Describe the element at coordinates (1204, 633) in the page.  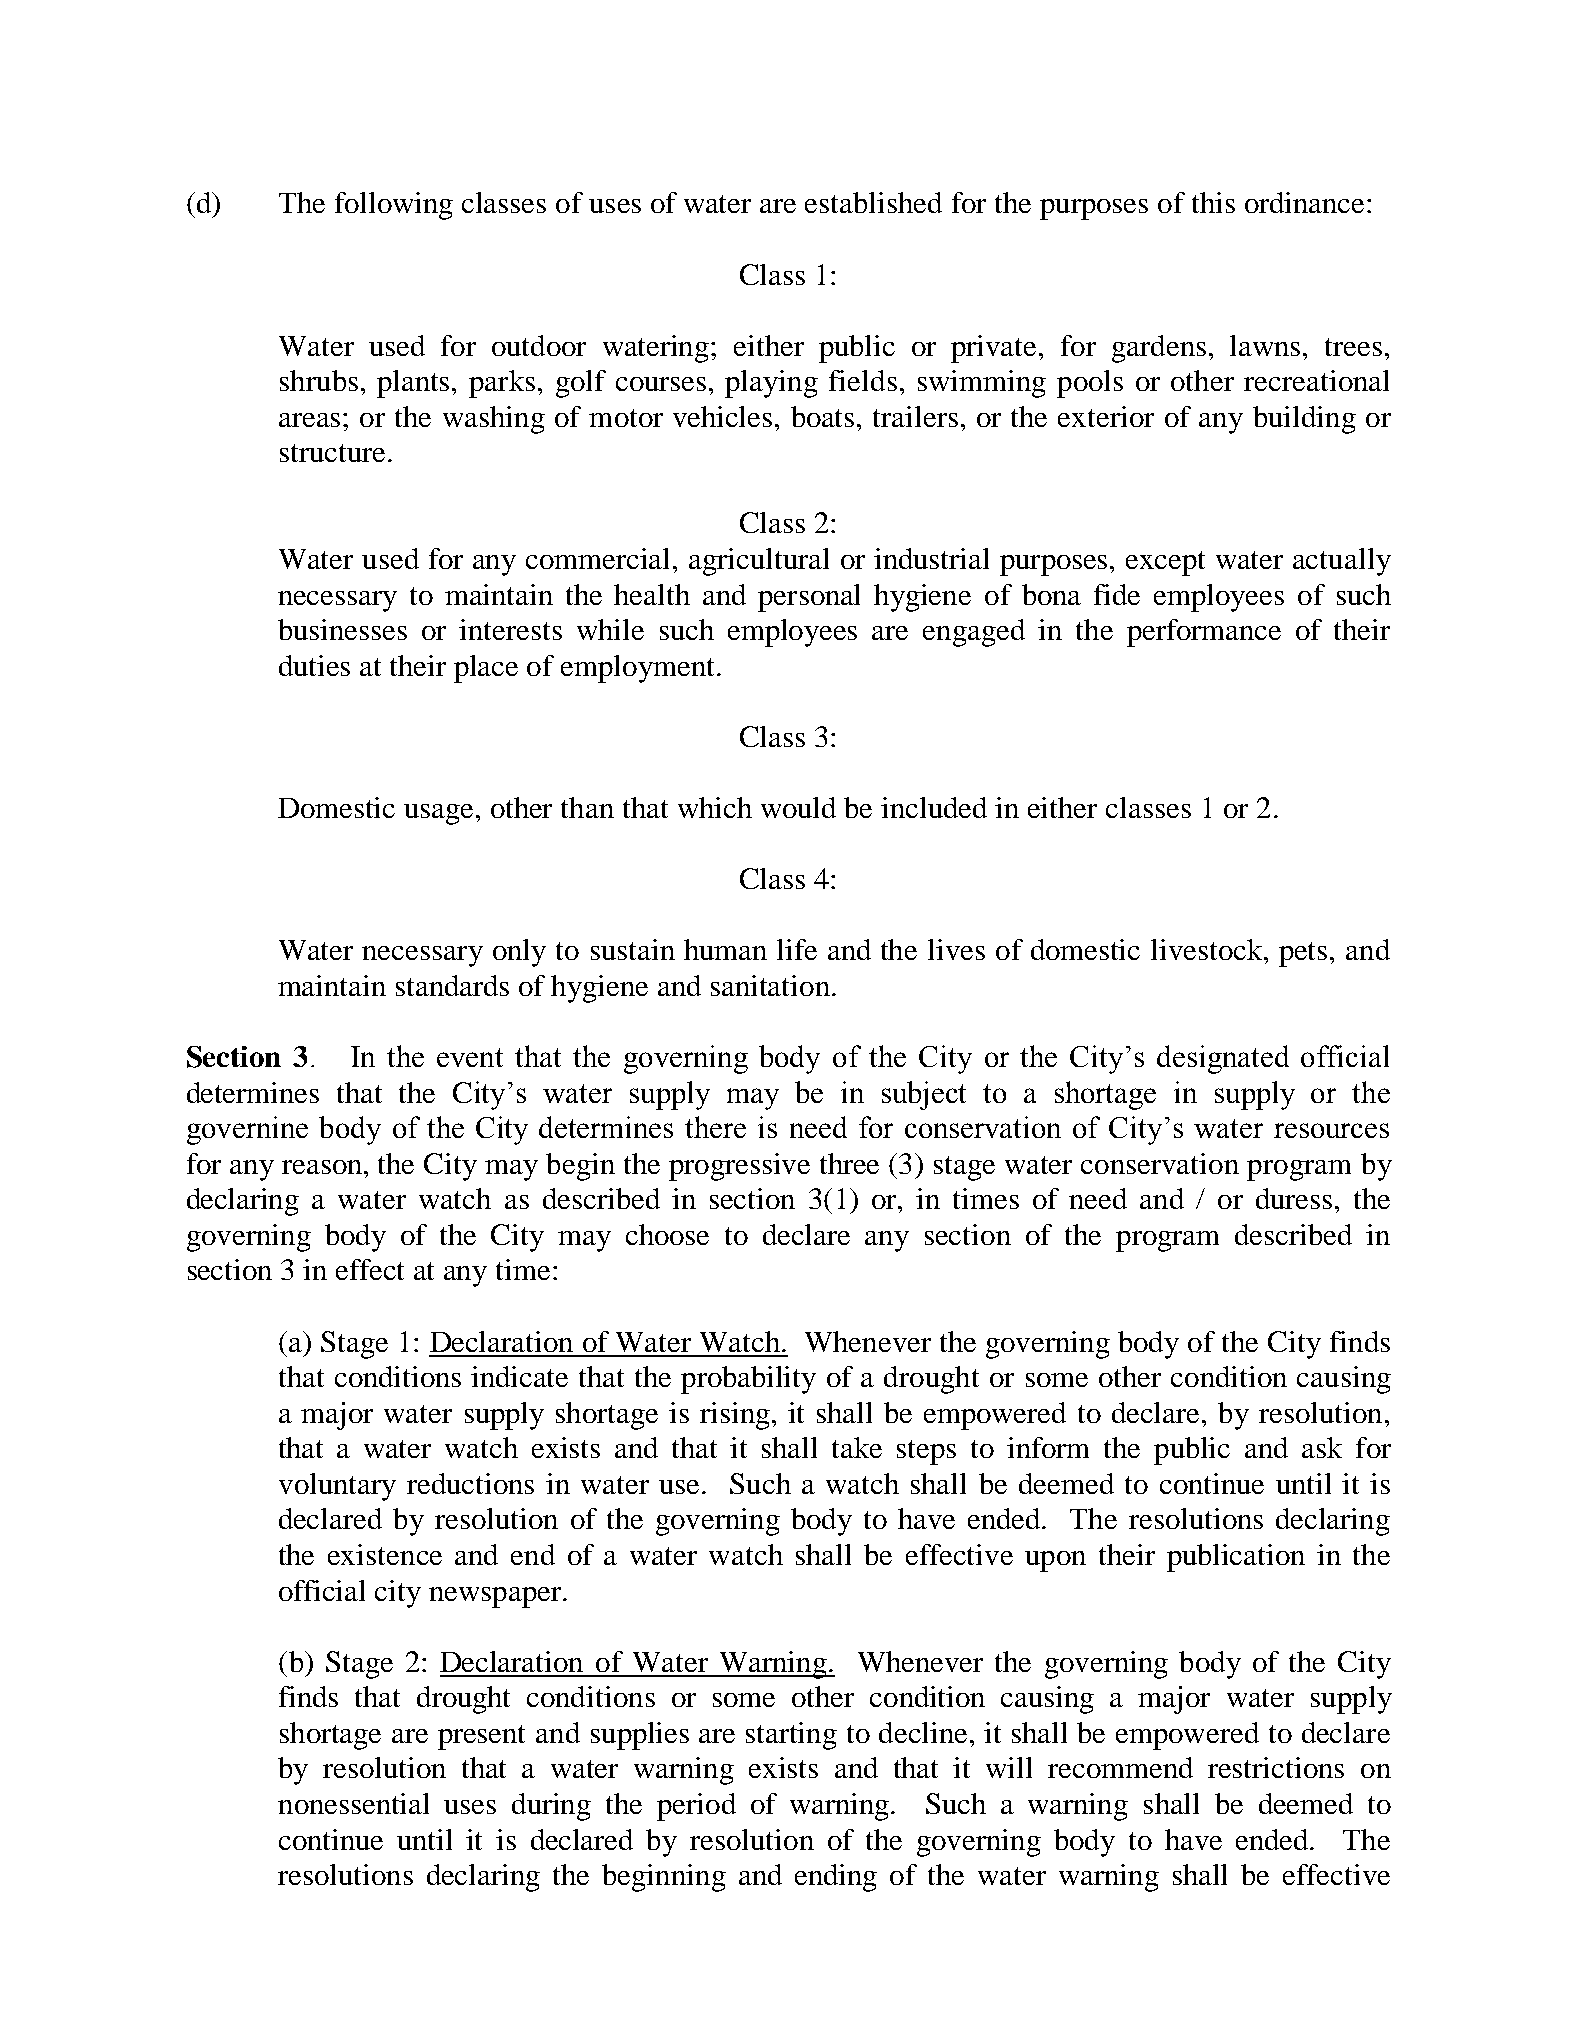
I see `performance` at that location.
